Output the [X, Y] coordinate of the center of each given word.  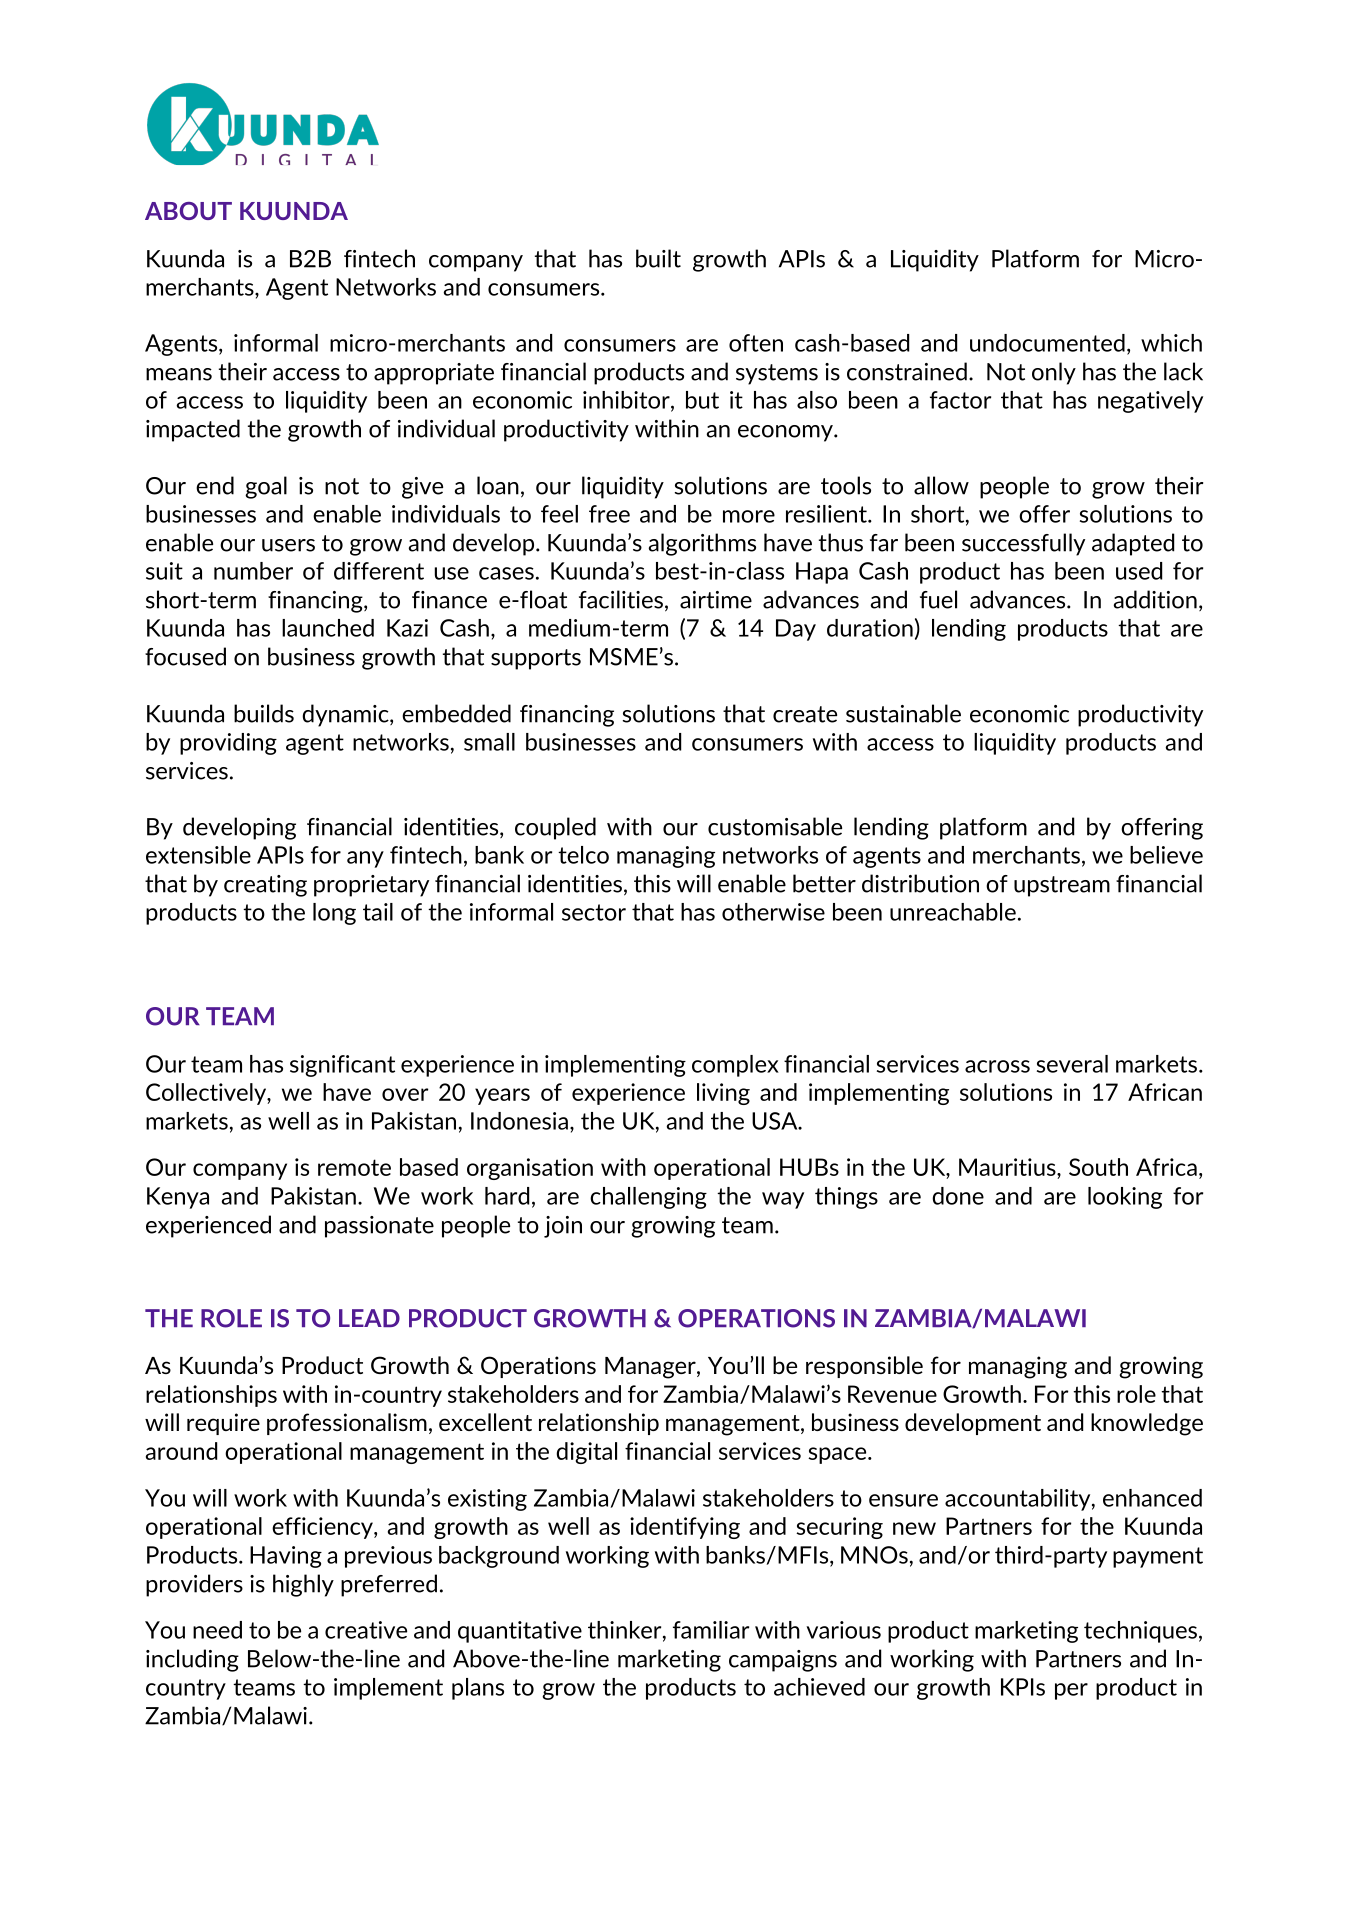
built [658, 258]
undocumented [1047, 343]
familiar [711, 1630]
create [805, 714]
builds [264, 713]
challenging [648, 1198]
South [1098, 1167]
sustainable [903, 713]
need [217, 1630]
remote [354, 1167]
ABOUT [188, 211]
